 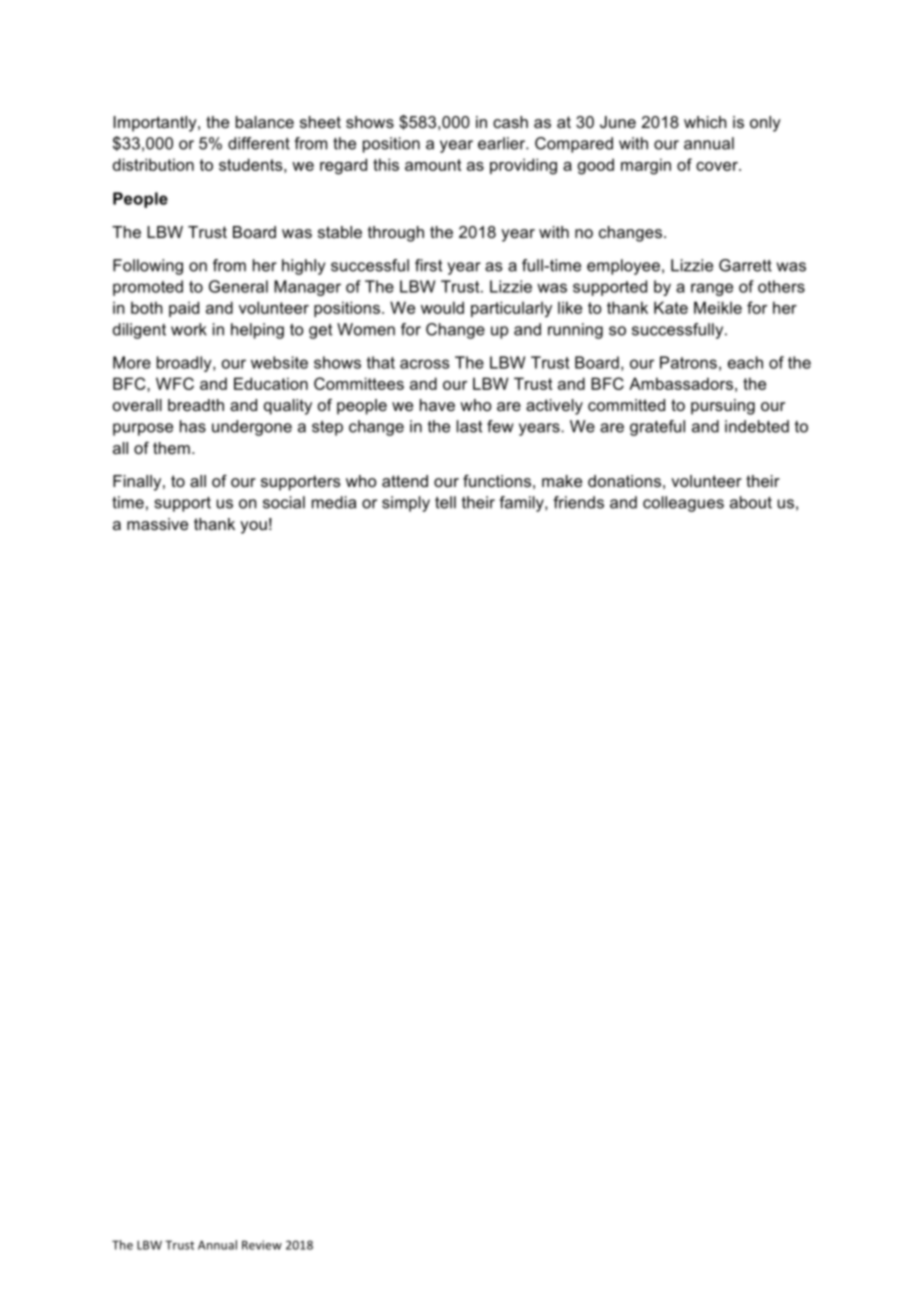 What do you see at coordinates (751, 502) in the screenshot?
I see `about` at bounding box center [751, 502].
